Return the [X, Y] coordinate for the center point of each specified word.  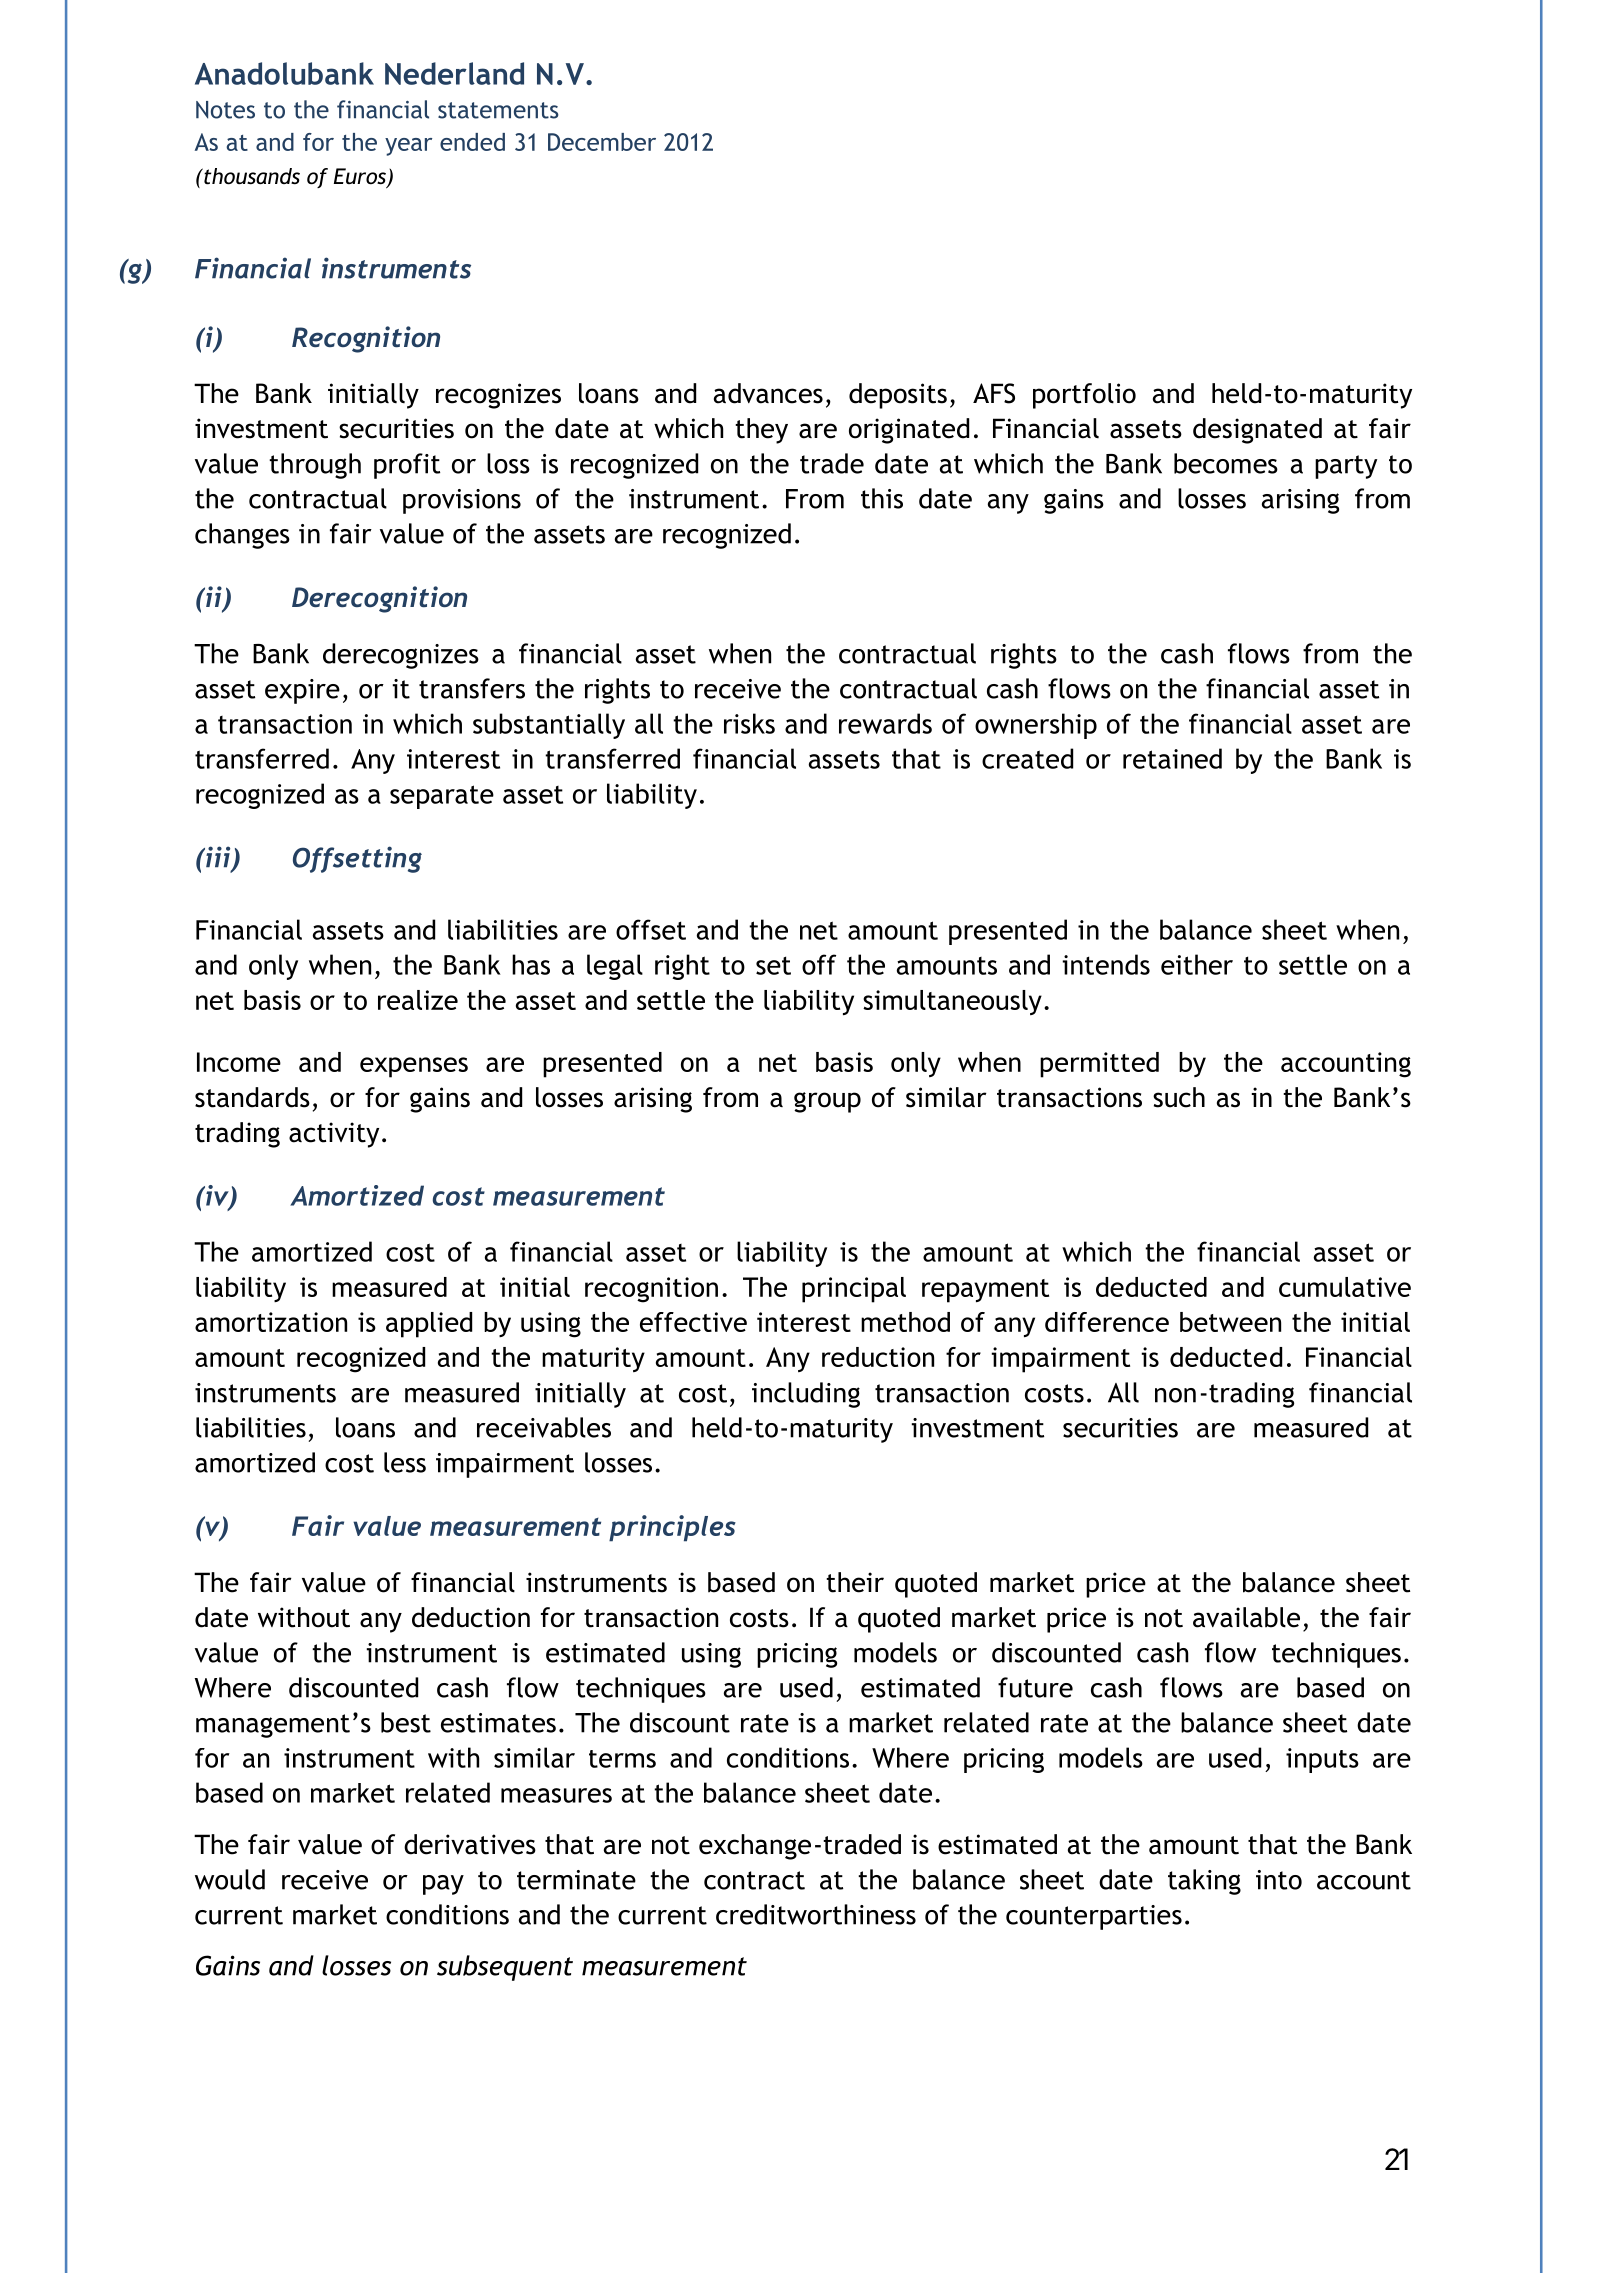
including [806, 1395]
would [230, 1879]
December [602, 142]
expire [302, 691]
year [408, 147]
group [827, 1102]
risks [749, 723]
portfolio [1084, 396]
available [1246, 1617]
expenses [414, 1067]
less [405, 1462]
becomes [1226, 463]
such [1179, 1097]
